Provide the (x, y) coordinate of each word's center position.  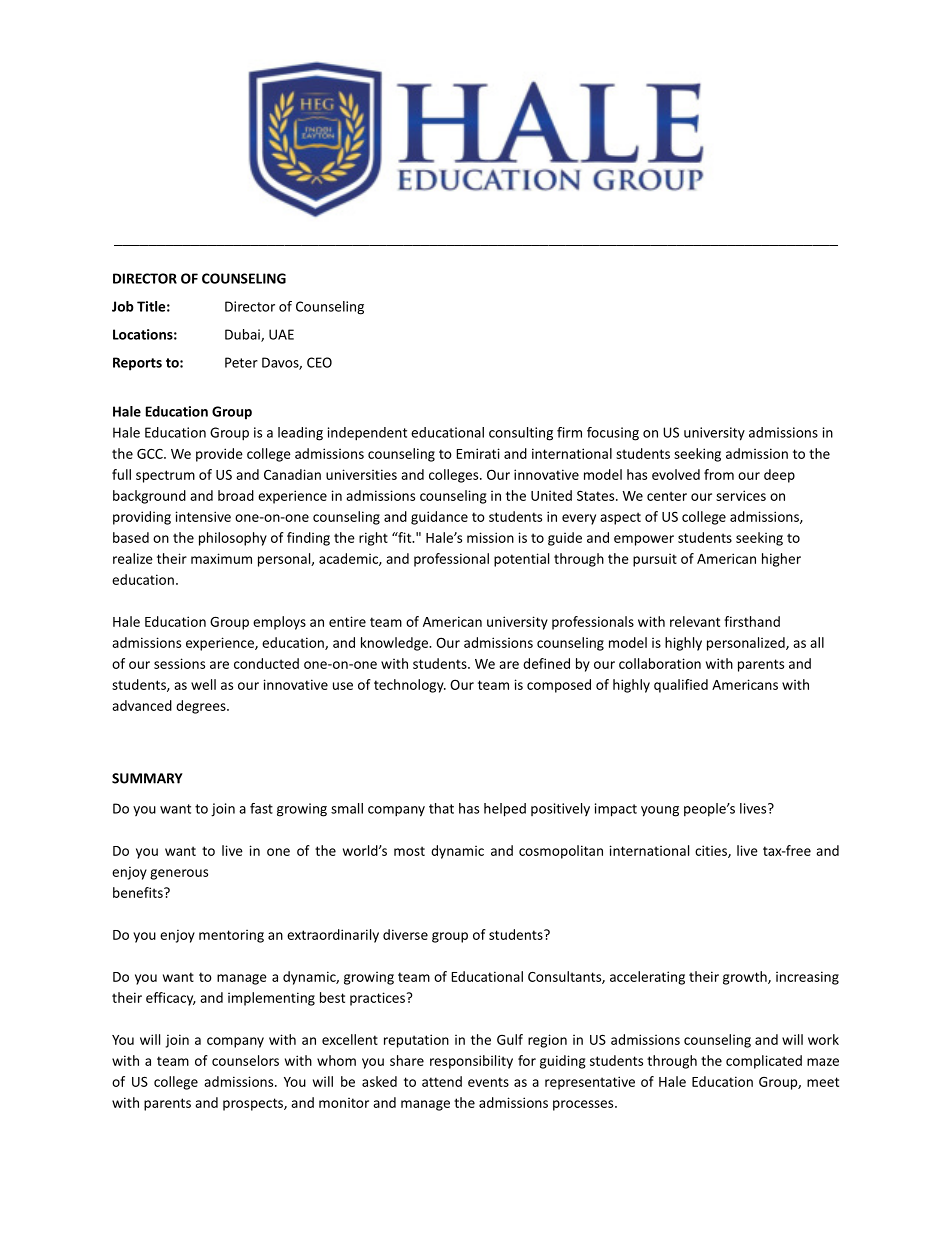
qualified (681, 686)
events (488, 1082)
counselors (245, 1060)
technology (410, 686)
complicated (764, 1062)
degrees (202, 707)
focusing (613, 434)
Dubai (243, 335)
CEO (319, 362)
